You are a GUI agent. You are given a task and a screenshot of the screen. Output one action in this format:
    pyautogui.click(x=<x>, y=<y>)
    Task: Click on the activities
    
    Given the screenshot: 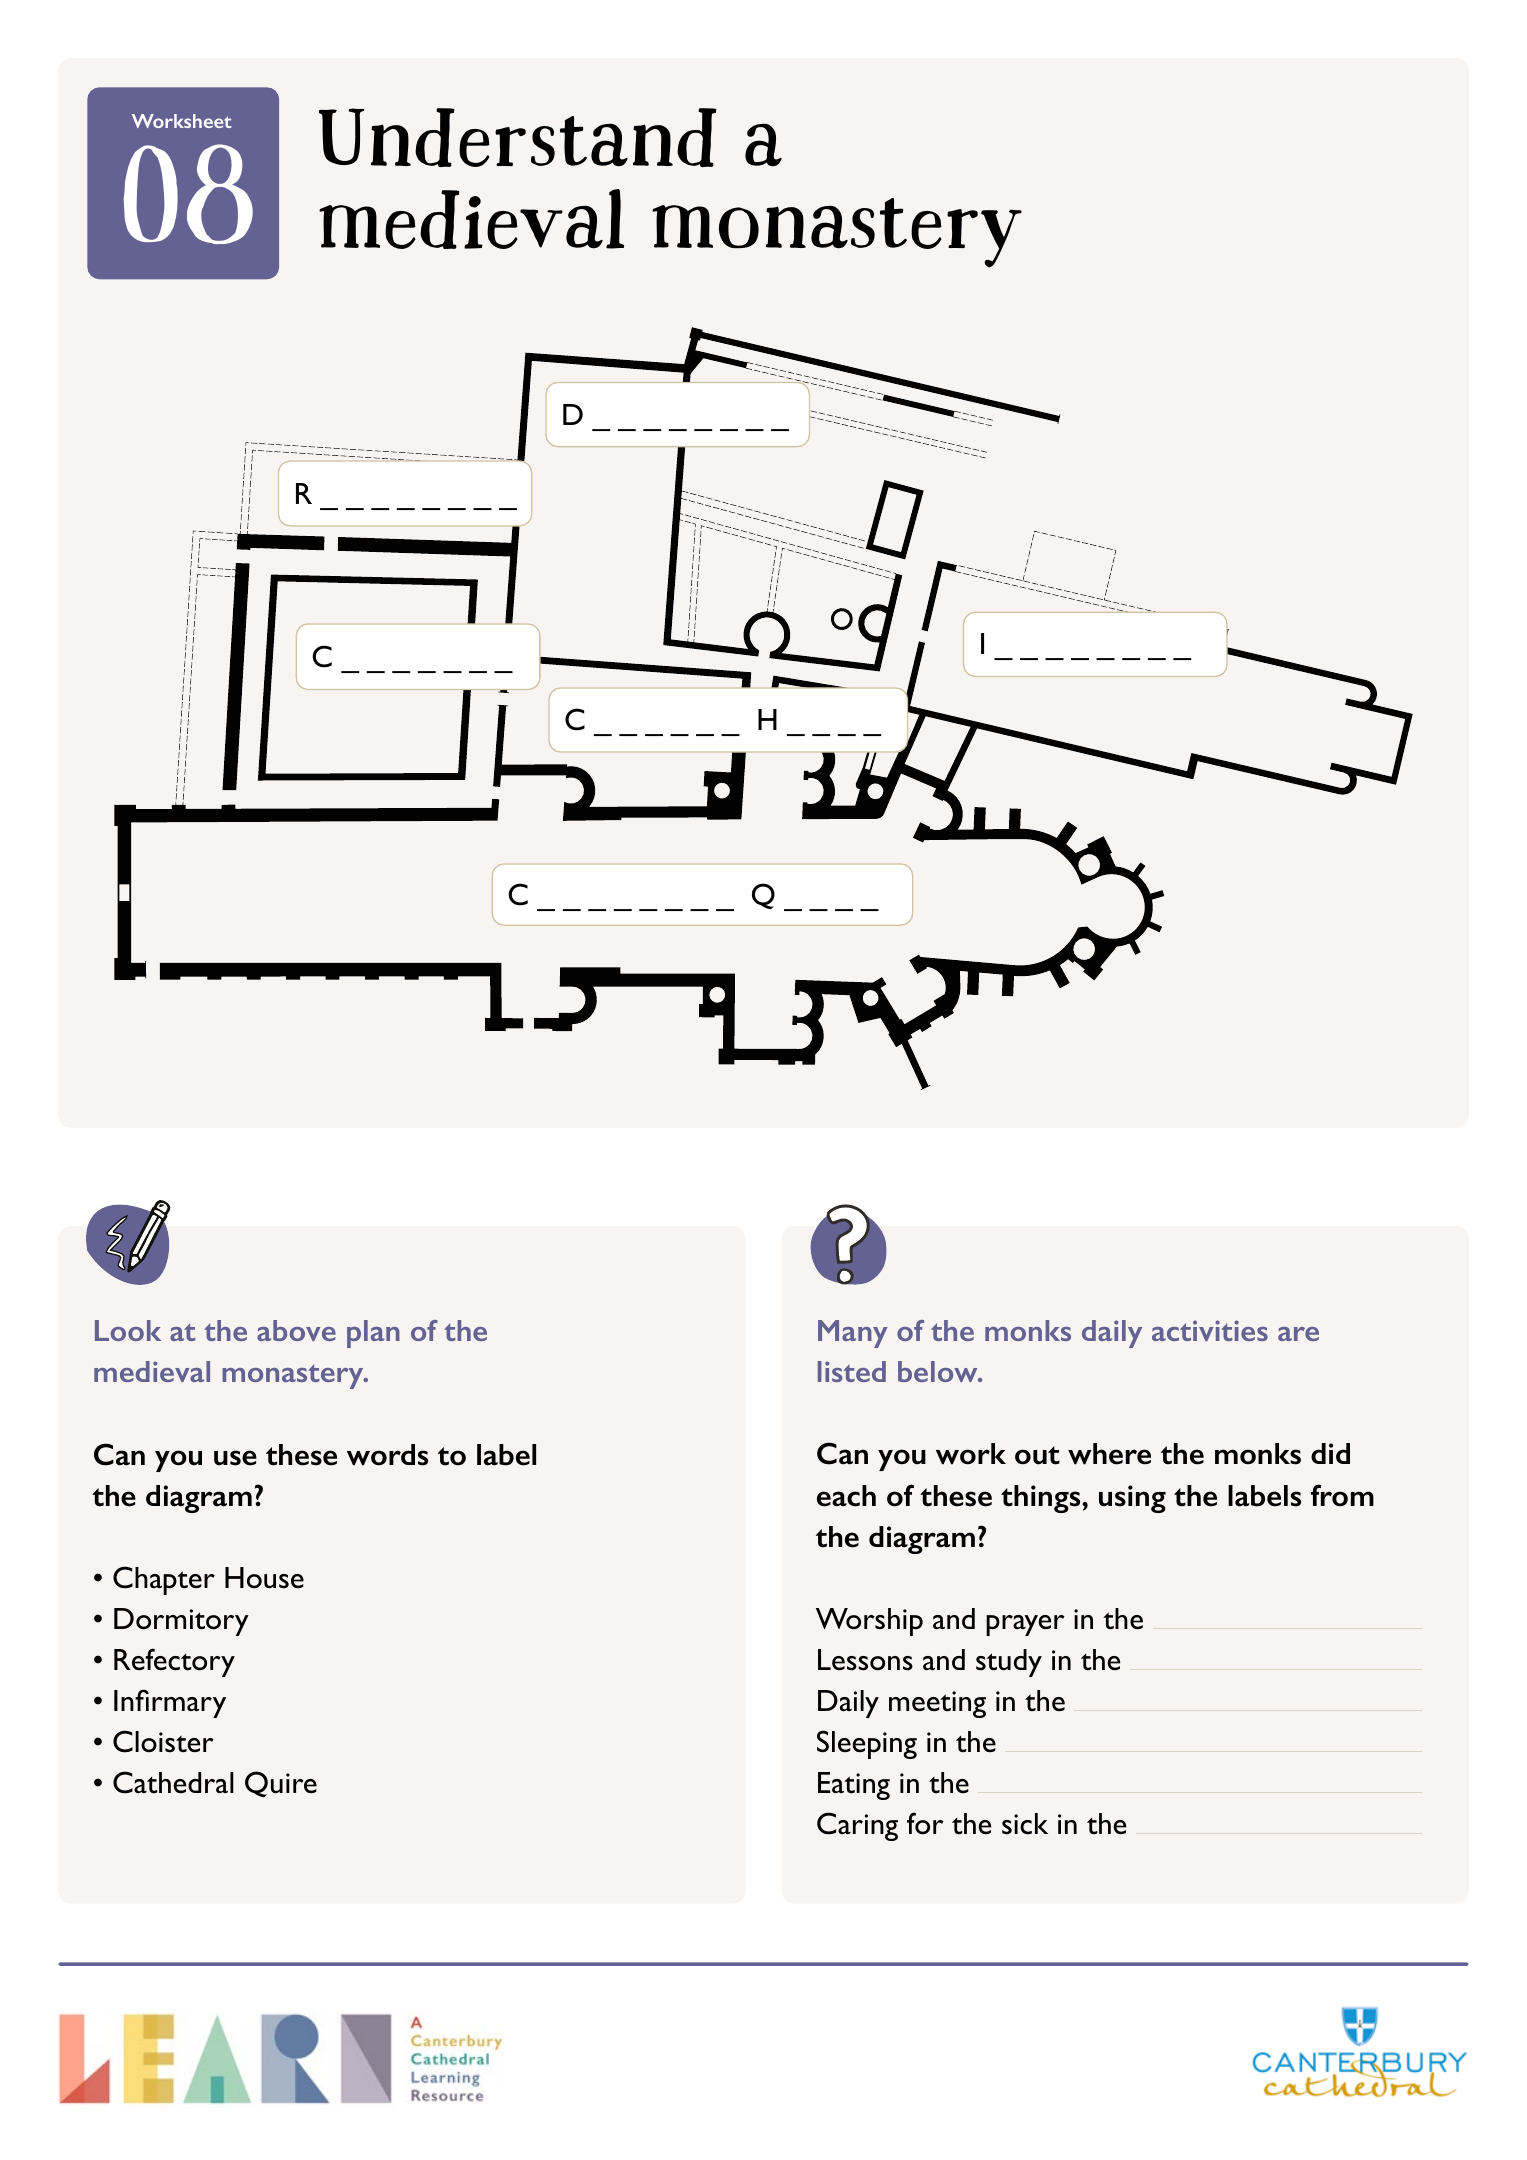 What is the action you would take?
    pyautogui.click(x=1210, y=1330)
